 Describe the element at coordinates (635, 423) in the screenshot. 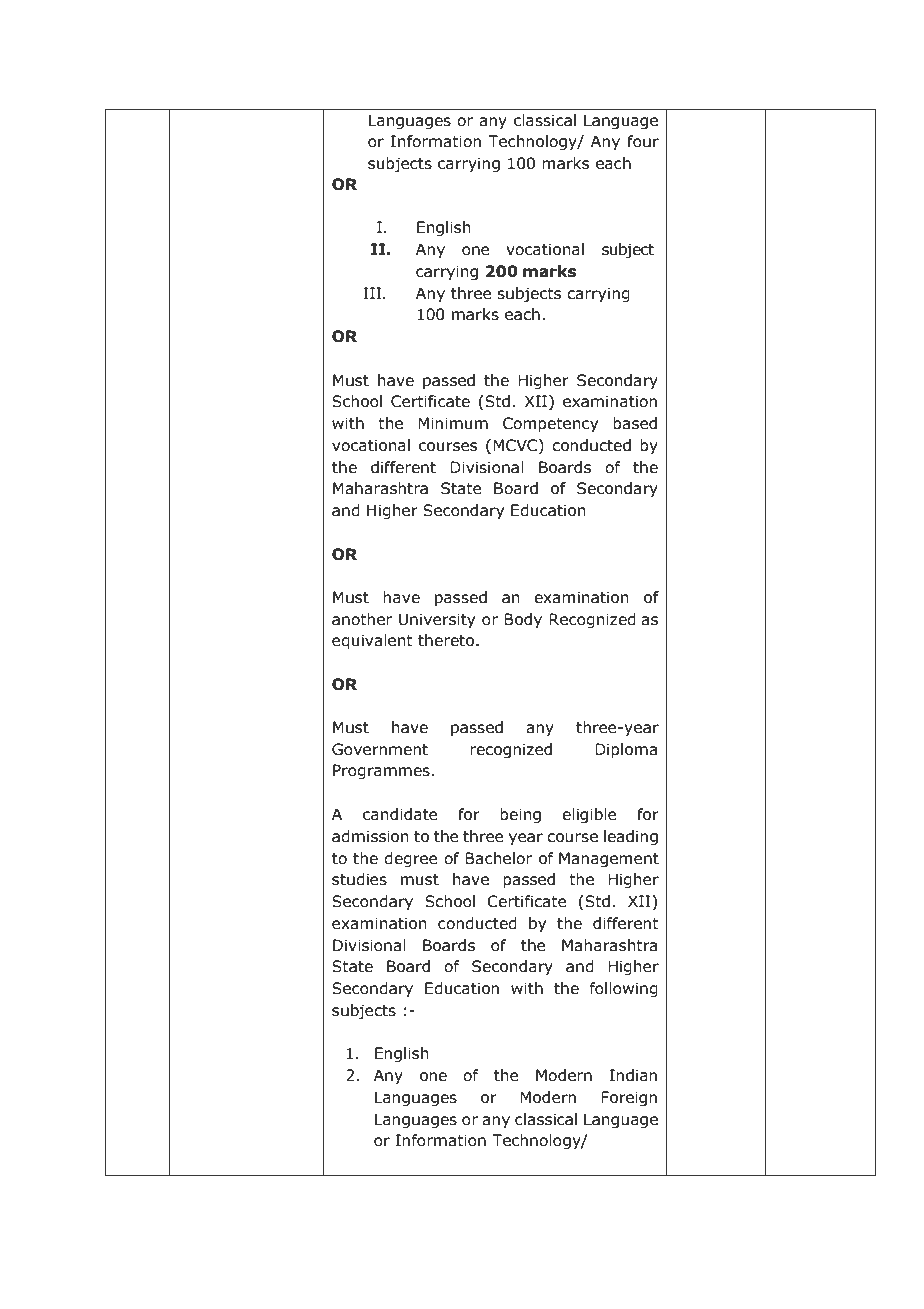

I see `based` at that location.
